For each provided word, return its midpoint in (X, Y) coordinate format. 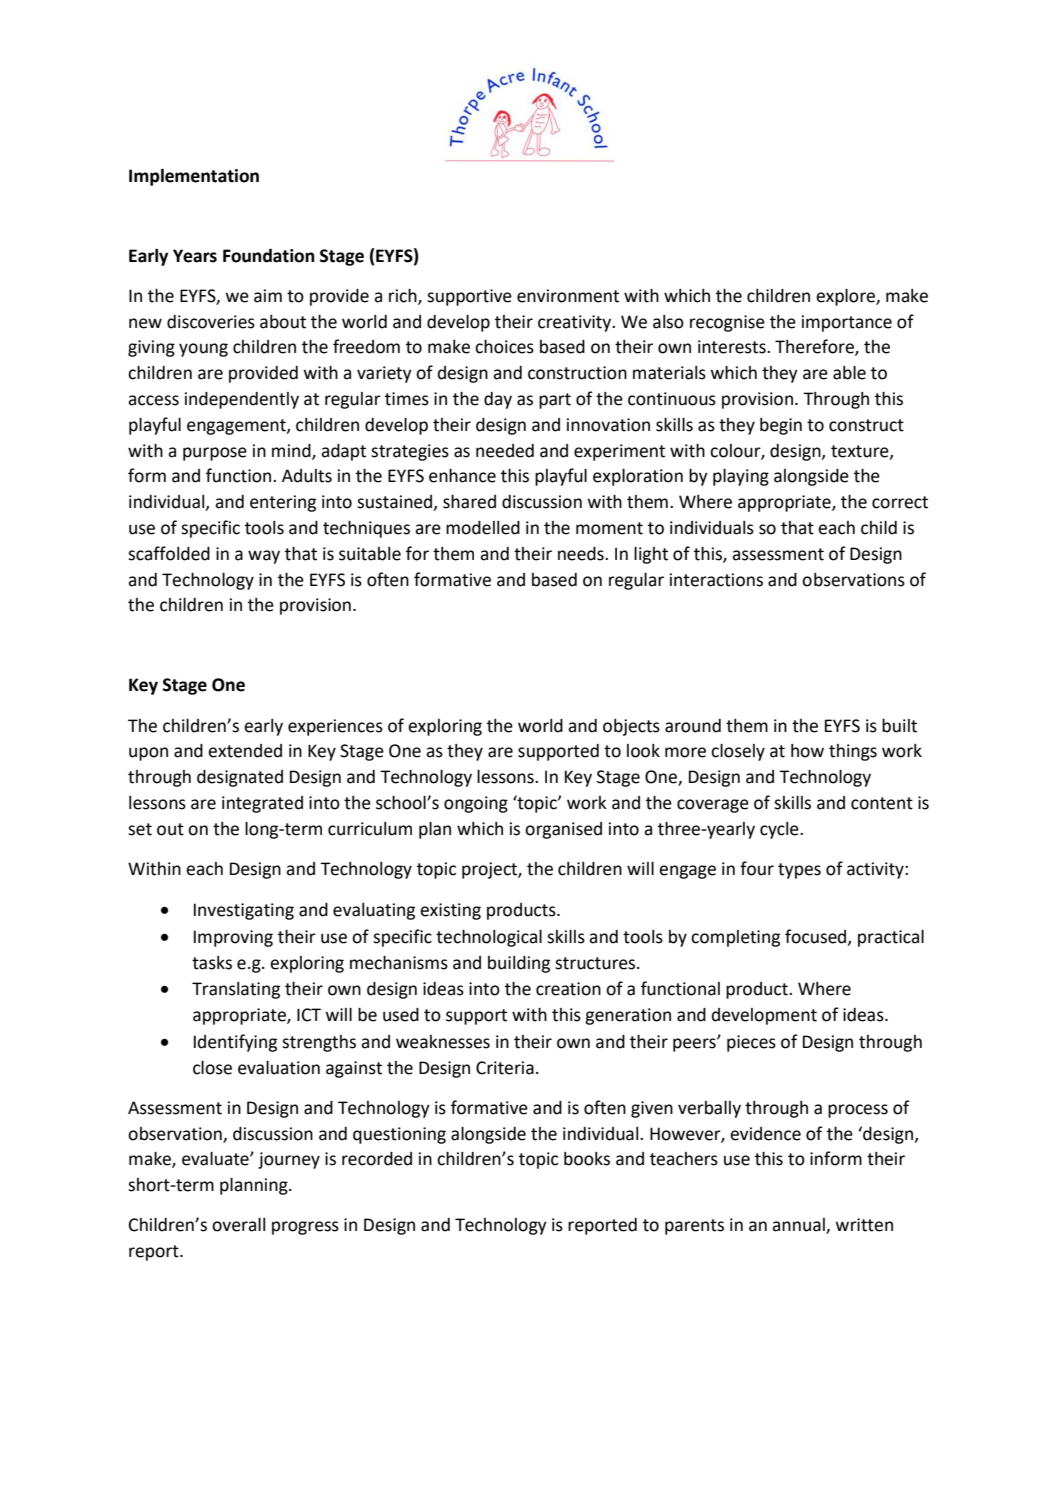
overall (238, 1225)
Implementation (194, 177)
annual (799, 1226)
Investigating (244, 911)
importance (847, 323)
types (799, 871)
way (264, 557)
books (587, 1159)
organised (563, 830)
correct (900, 502)
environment (568, 296)
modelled (483, 528)
